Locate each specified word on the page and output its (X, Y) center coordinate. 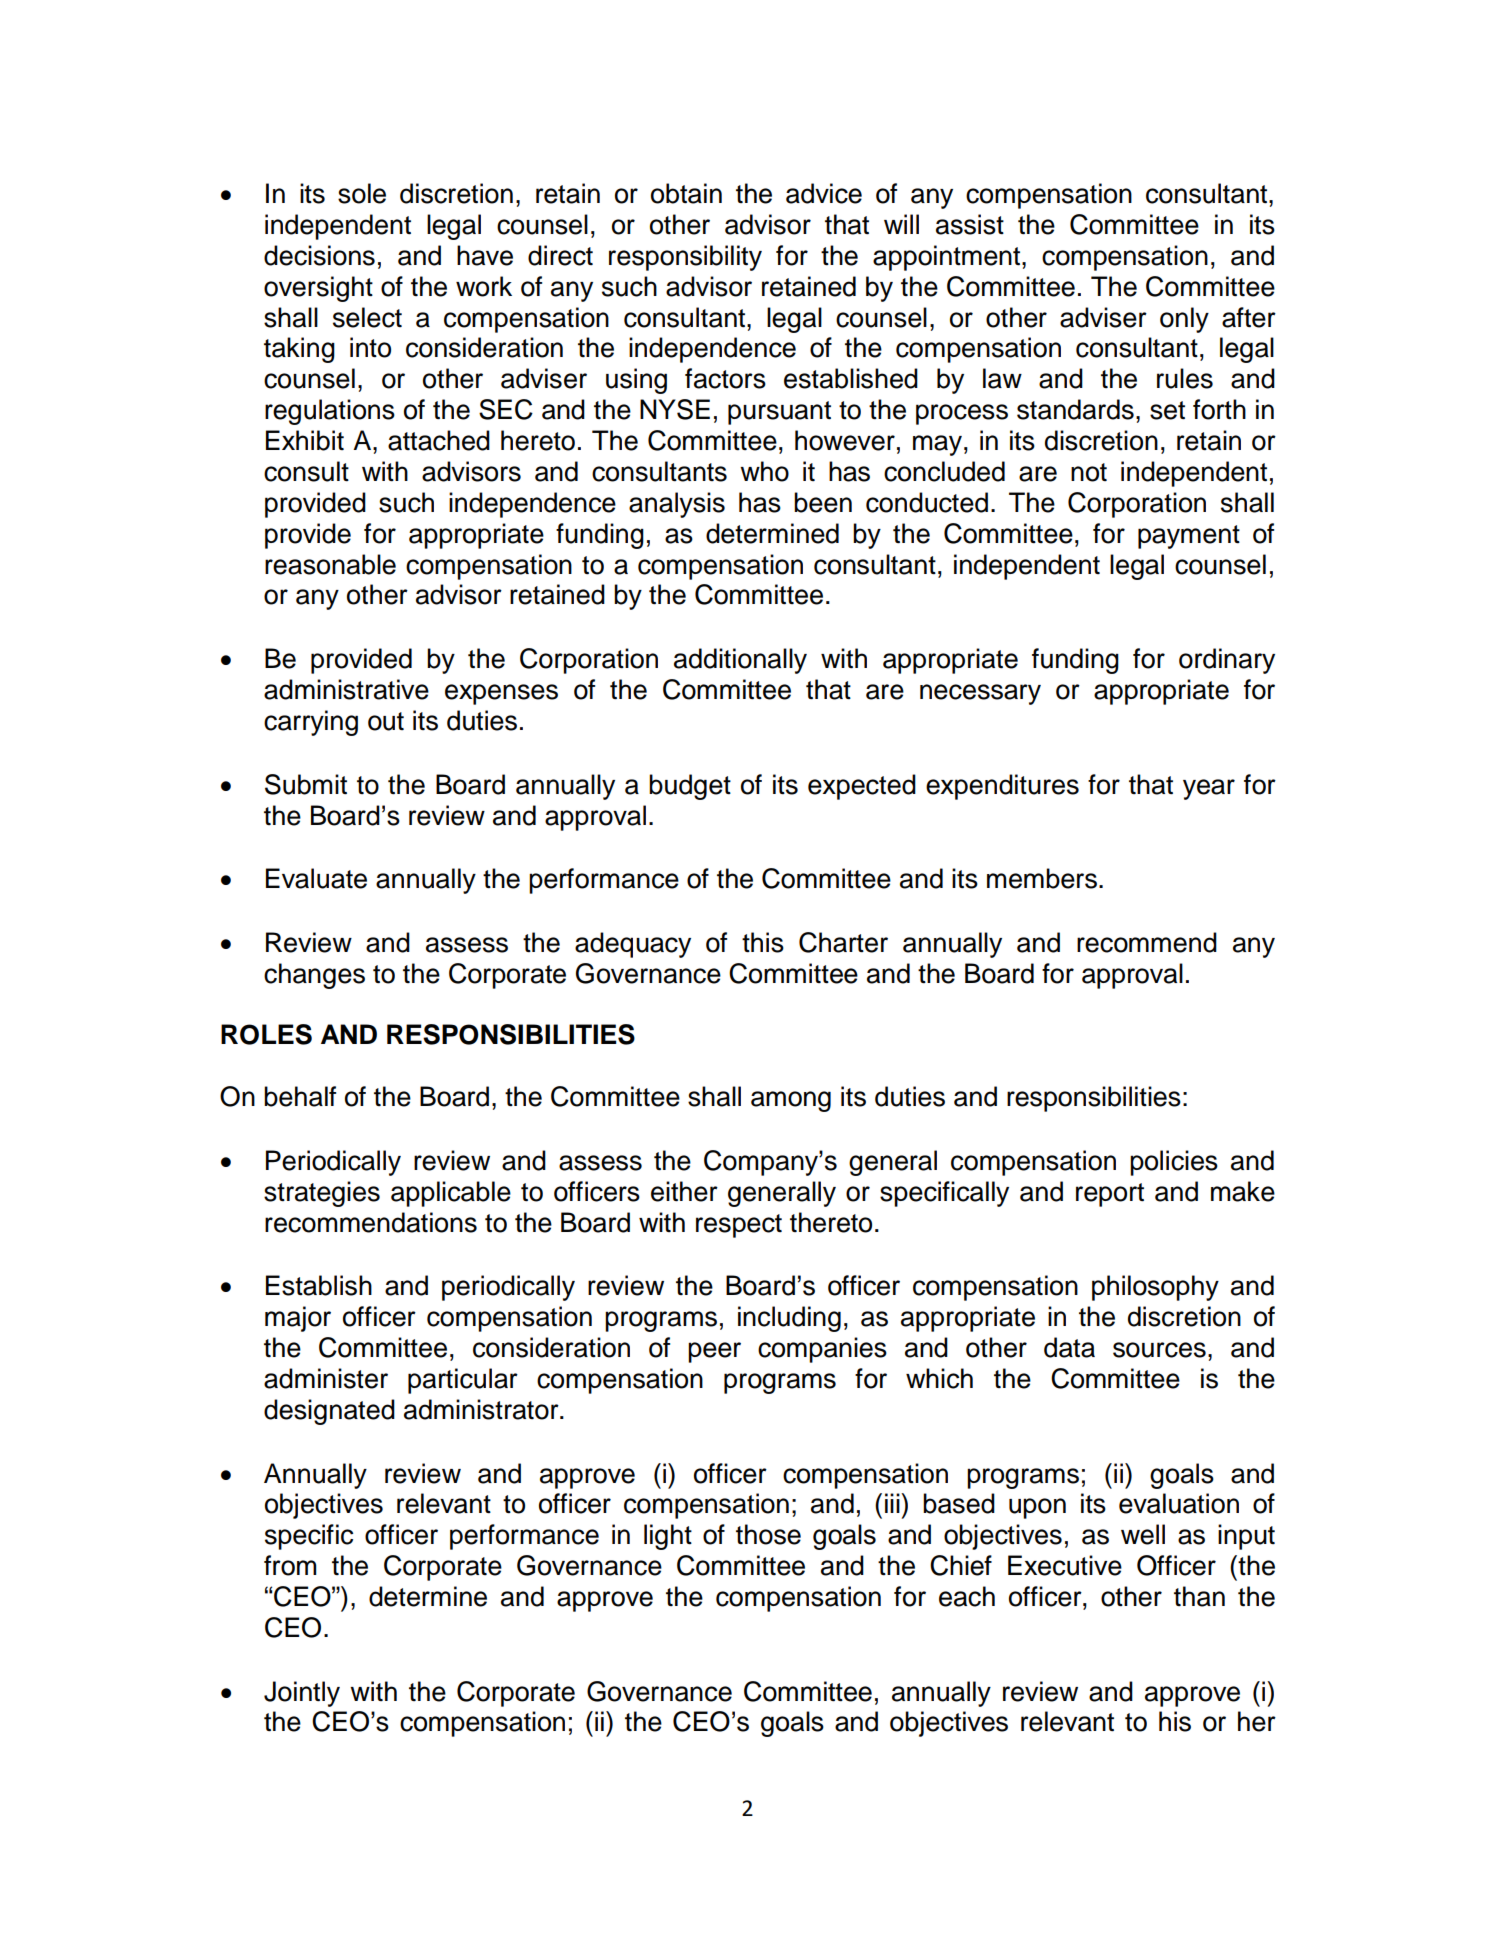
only (1184, 320)
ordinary (1227, 661)
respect (739, 1226)
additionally (740, 661)
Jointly (302, 1694)
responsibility (685, 258)
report (1110, 1195)
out (386, 721)
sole (362, 193)
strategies (322, 1194)
